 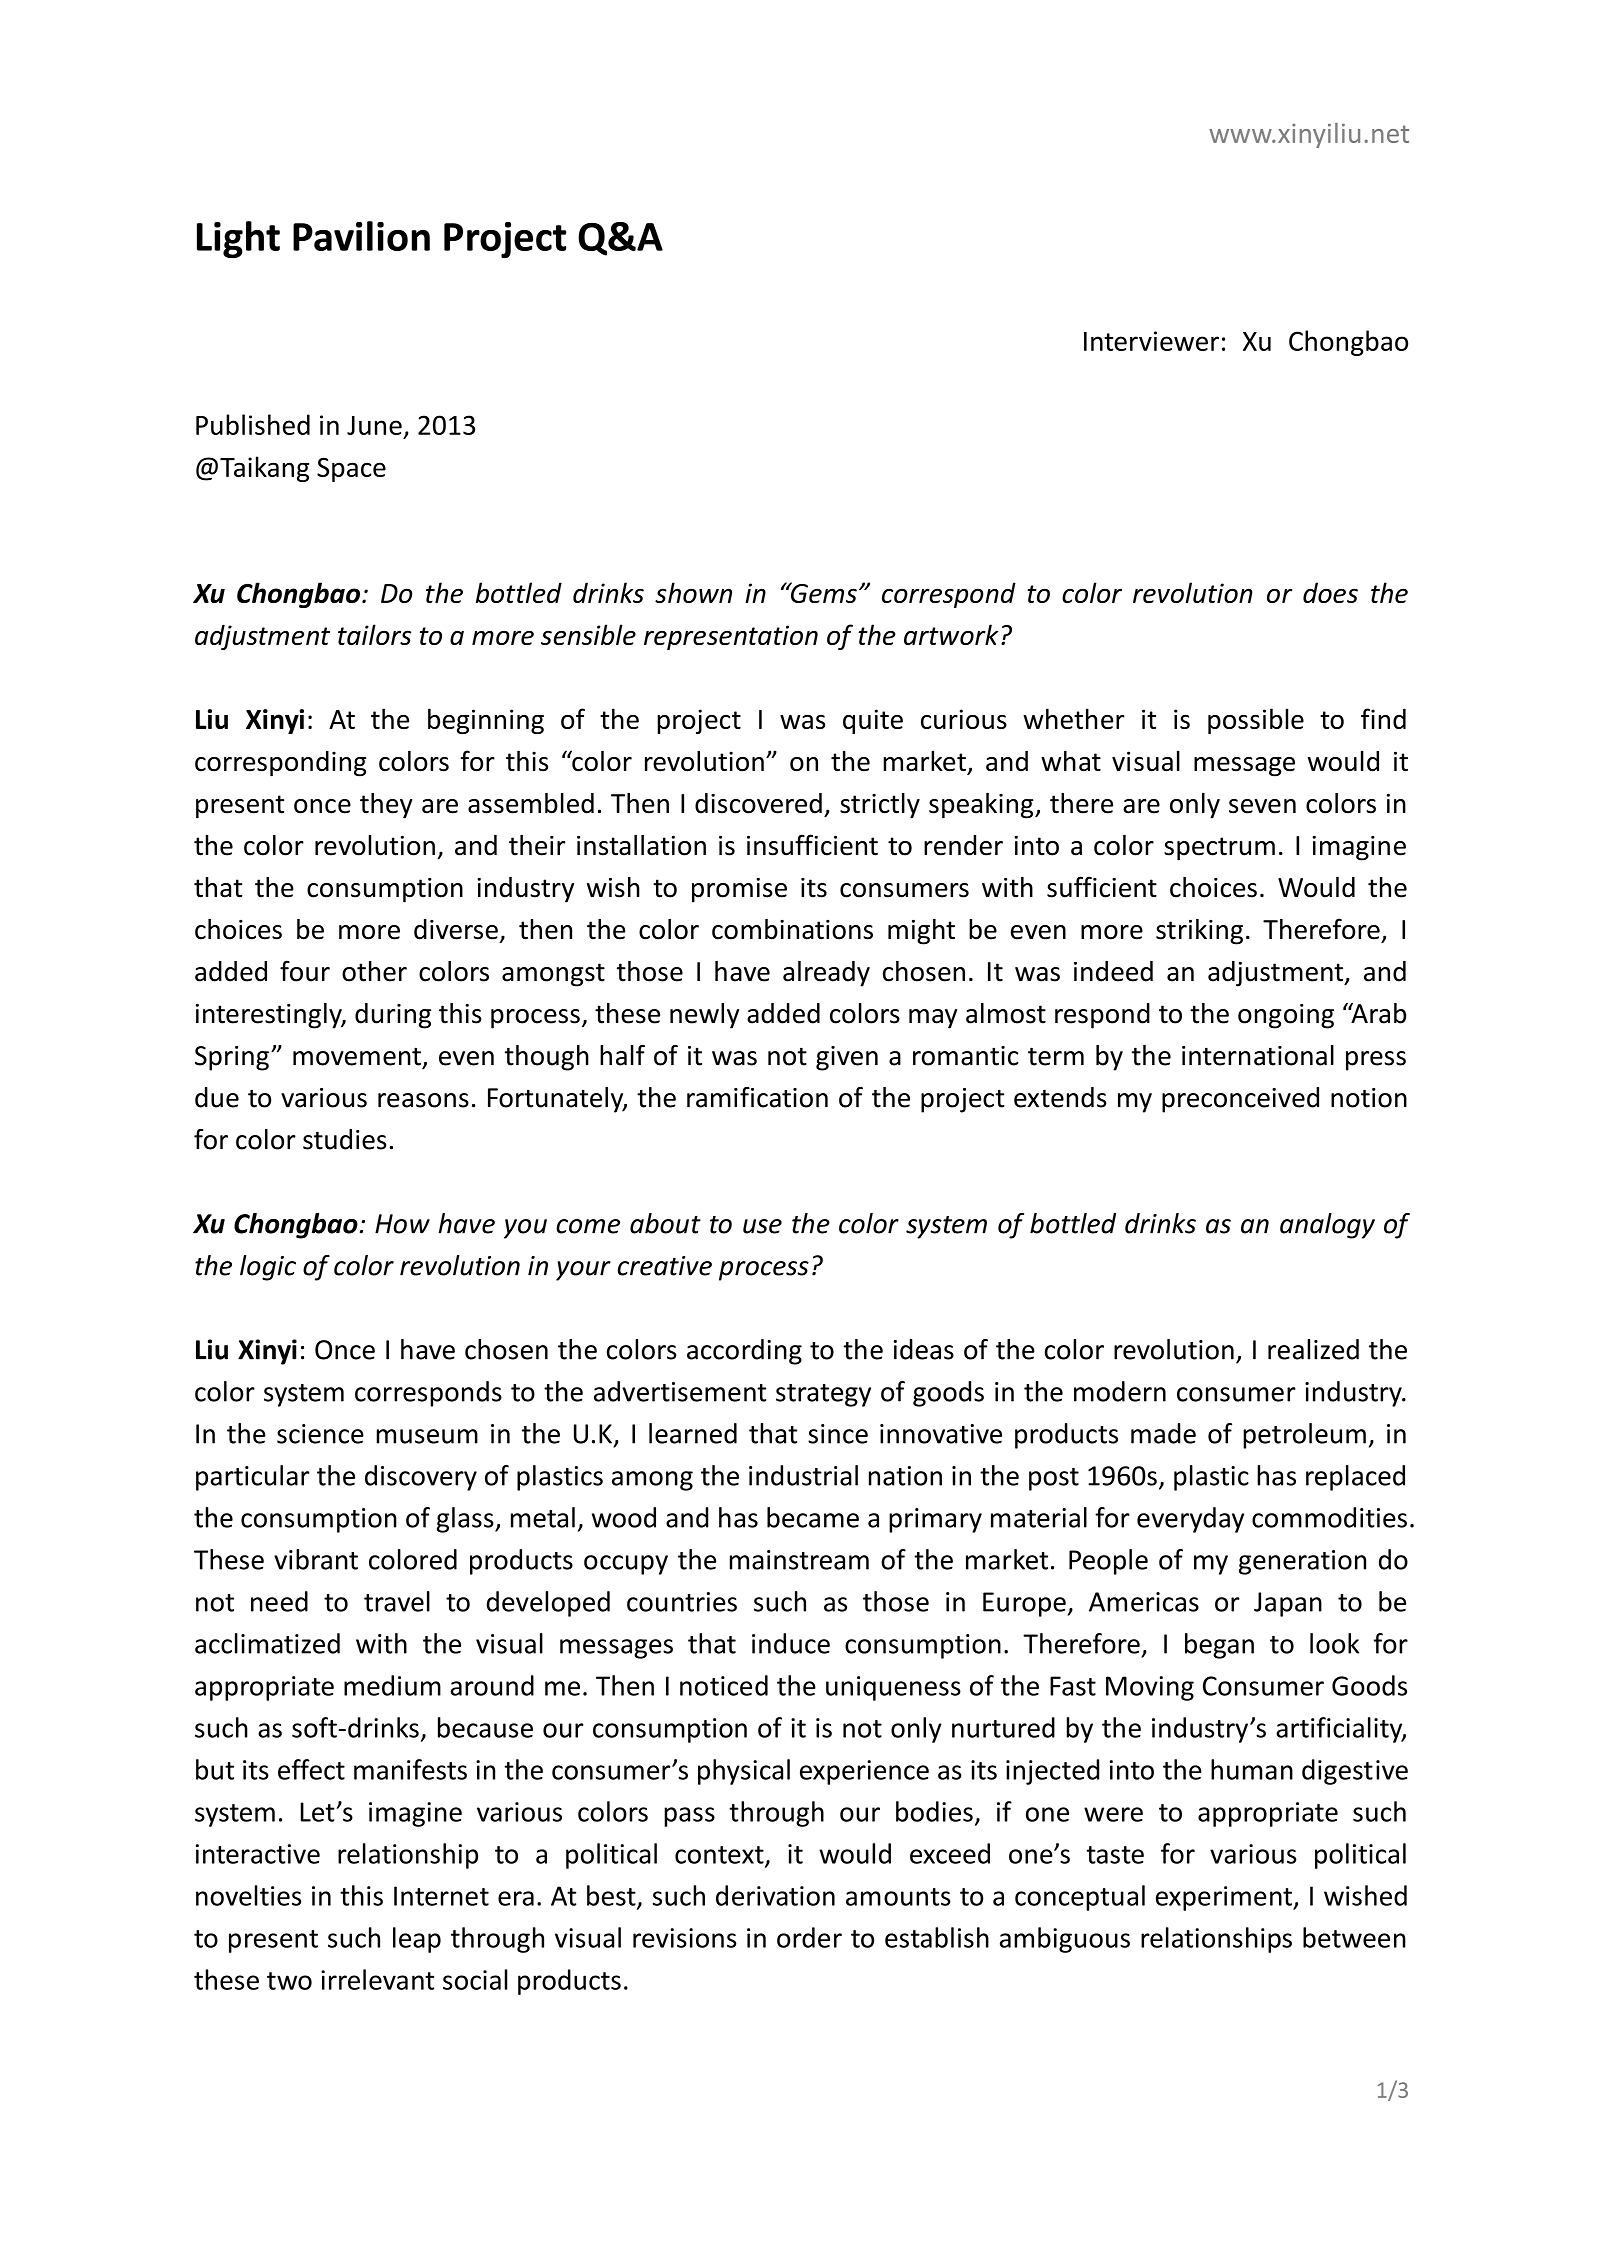 What do you see at coordinates (386, 806) in the screenshot?
I see `they` at bounding box center [386, 806].
